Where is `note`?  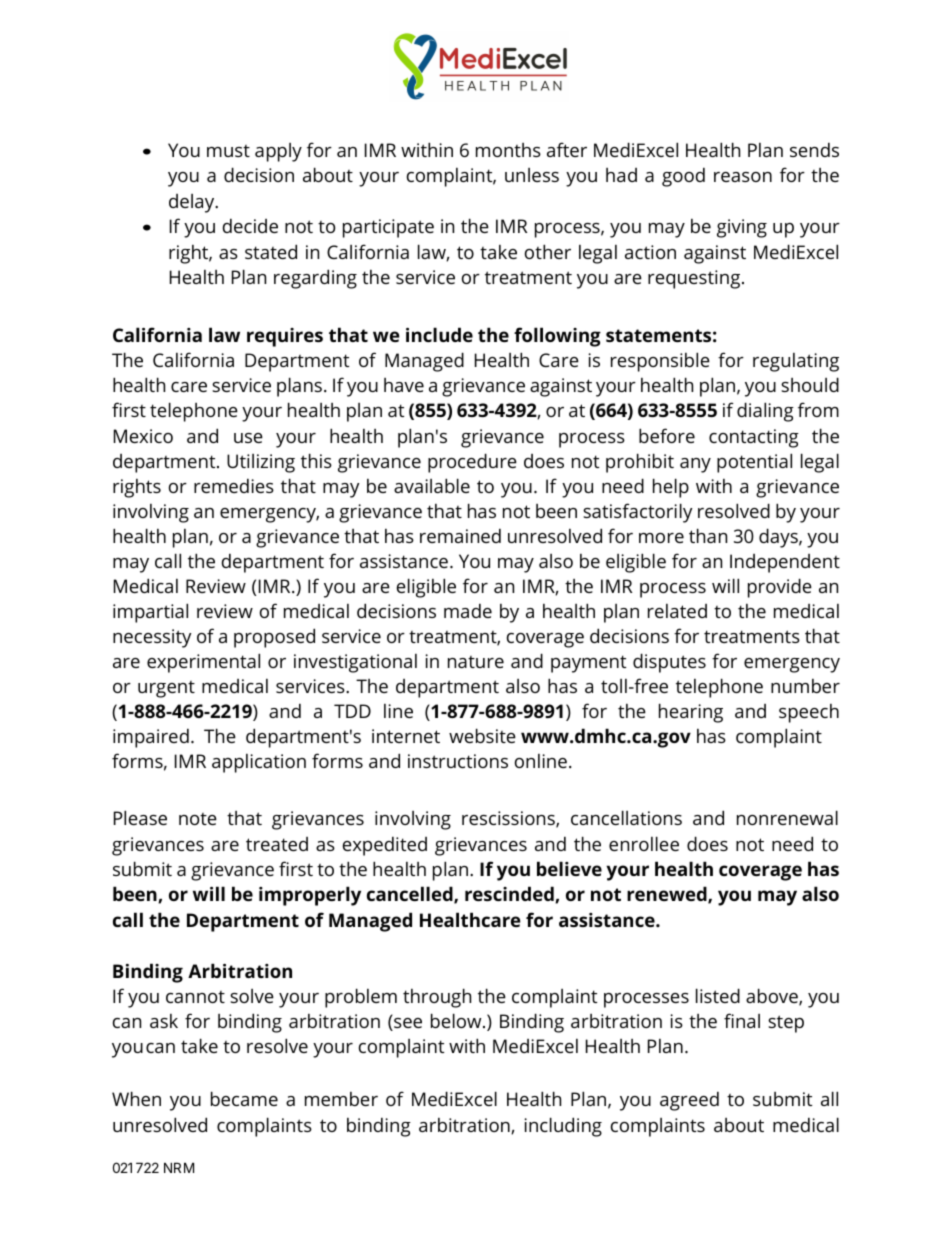 note is located at coordinates (198, 819).
